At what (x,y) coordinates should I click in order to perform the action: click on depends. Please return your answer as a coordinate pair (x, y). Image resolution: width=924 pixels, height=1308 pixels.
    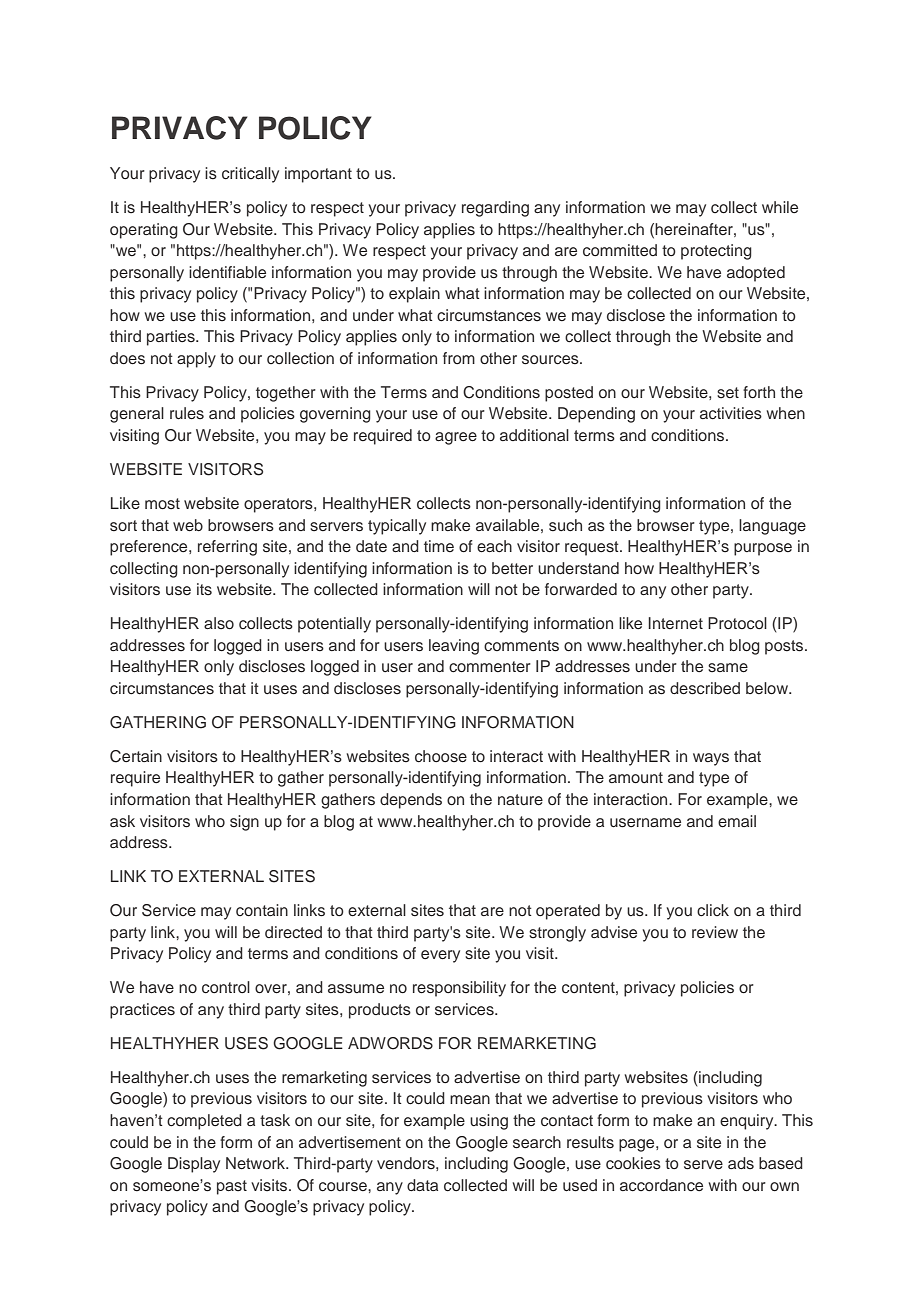
    Looking at the image, I should click on (411, 801).
